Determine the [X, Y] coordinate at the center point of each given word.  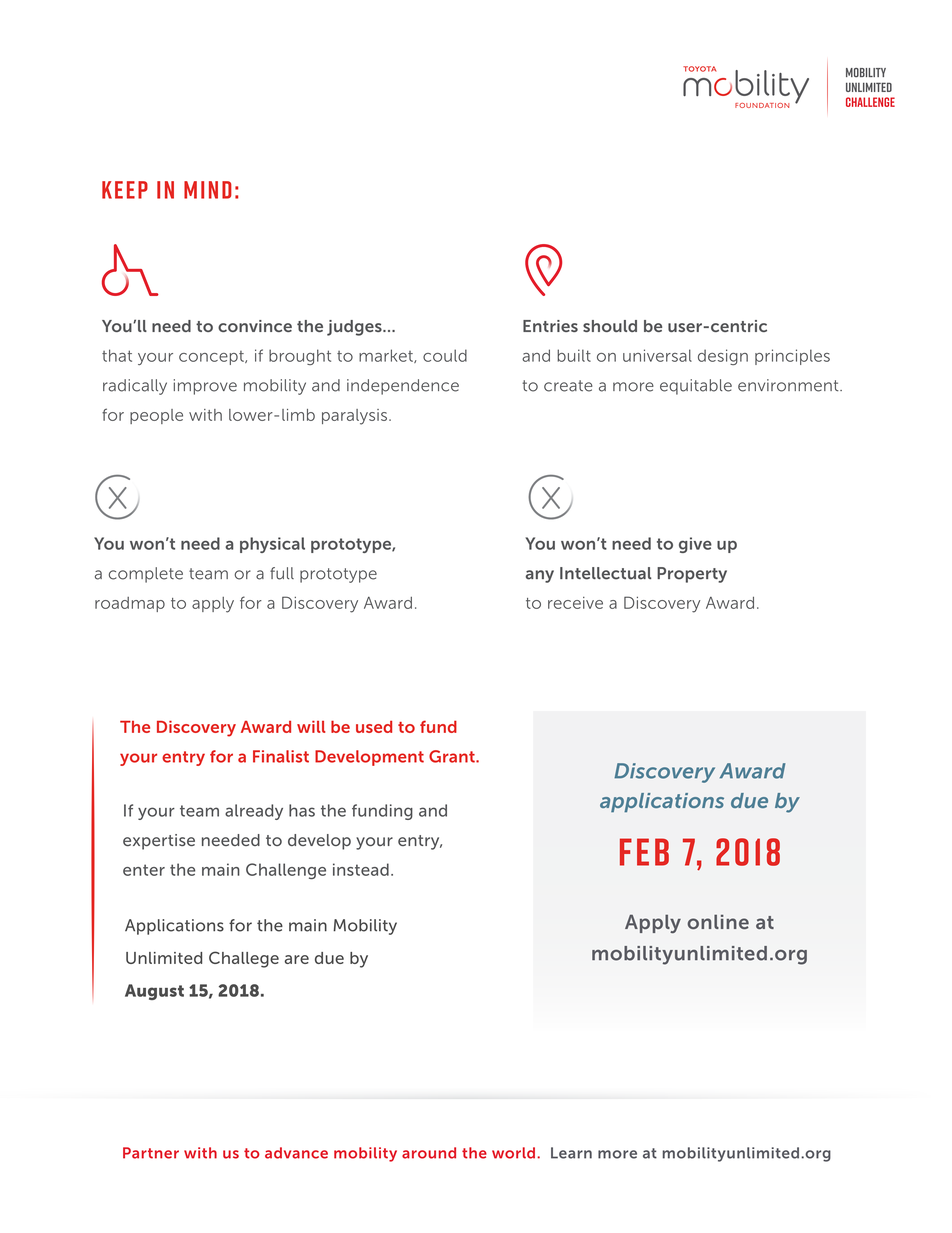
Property [692, 575]
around [429, 1153]
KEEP [125, 190]
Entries [550, 326]
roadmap [130, 604]
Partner [151, 1153]
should [610, 326]
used [374, 727]
